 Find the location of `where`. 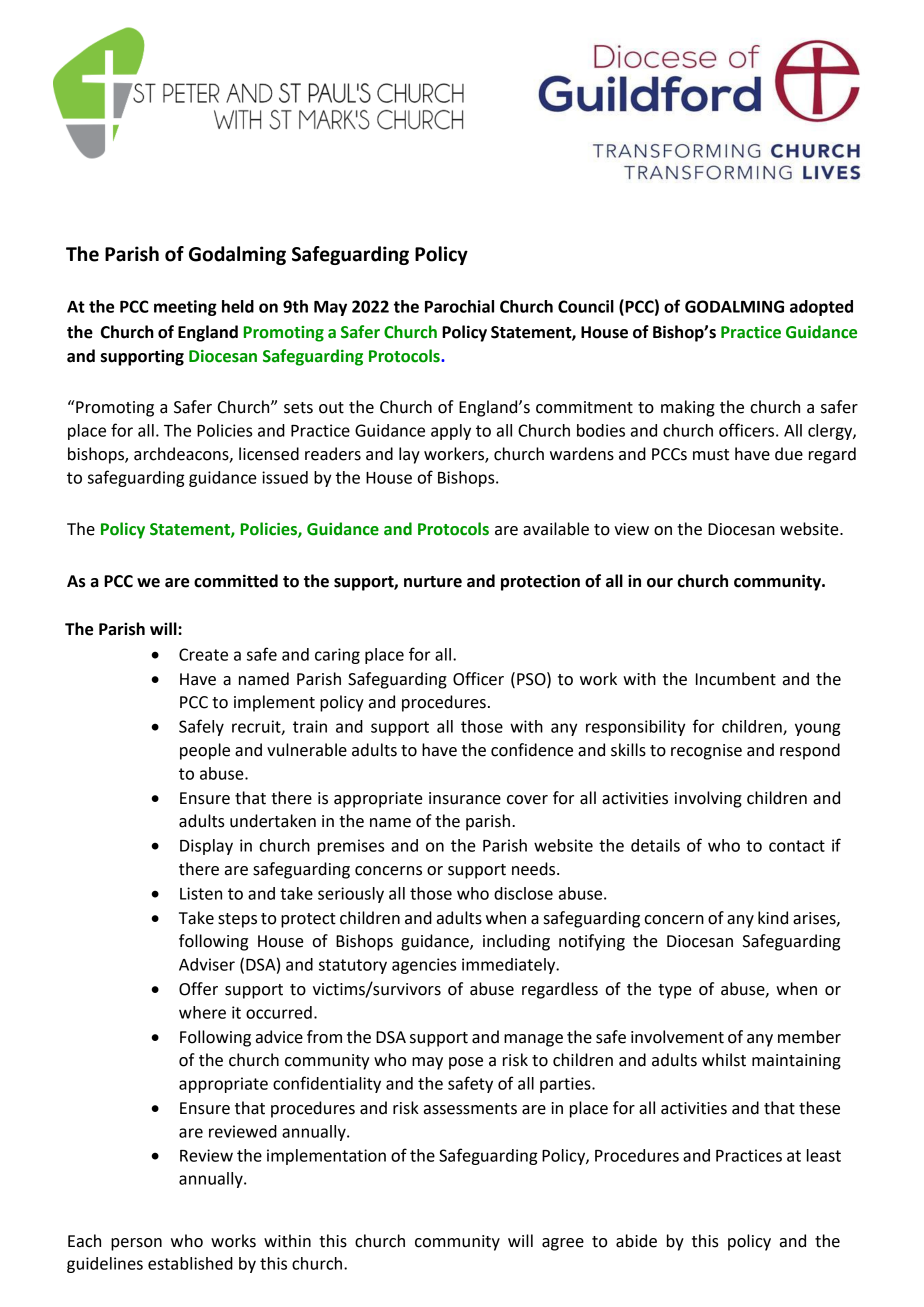

where is located at coordinates (202, 1012).
